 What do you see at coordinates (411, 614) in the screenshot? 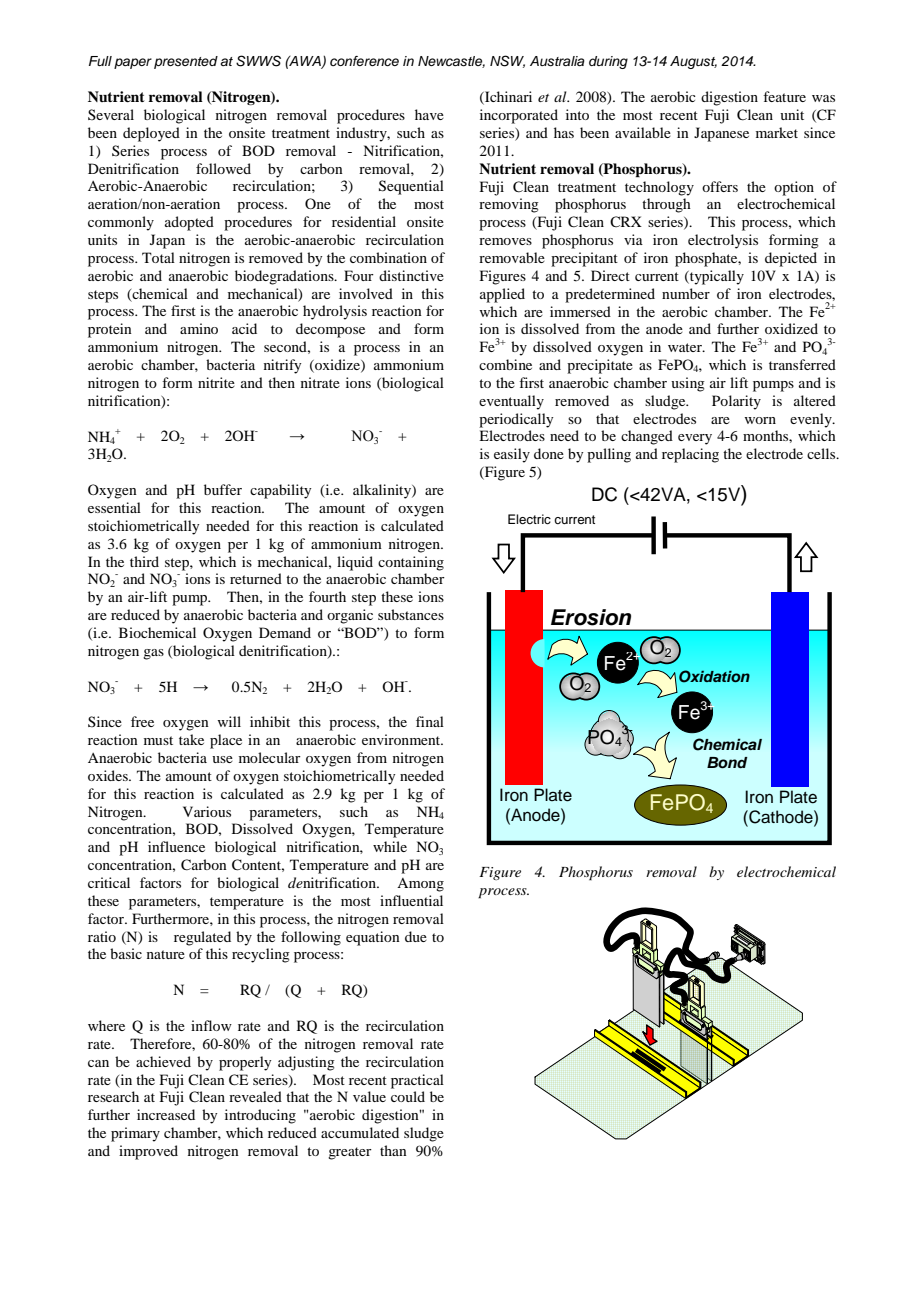
I see `substances` at bounding box center [411, 614].
